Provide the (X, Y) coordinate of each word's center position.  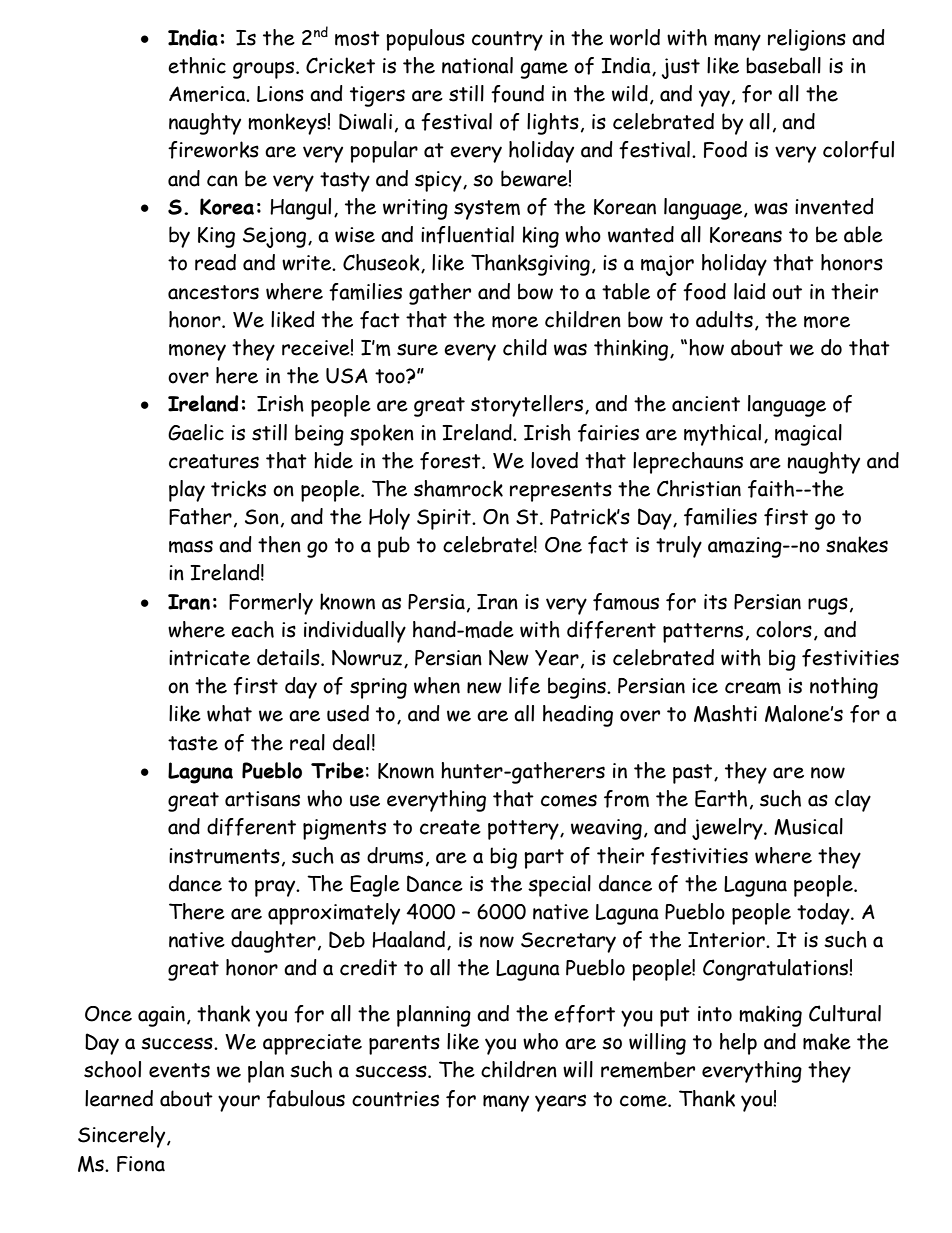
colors (784, 629)
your (239, 1103)
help (738, 1044)
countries (395, 1099)
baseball (783, 65)
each (252, 629)
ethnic (197, 65)
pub (394, 547)
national (477, 65)
